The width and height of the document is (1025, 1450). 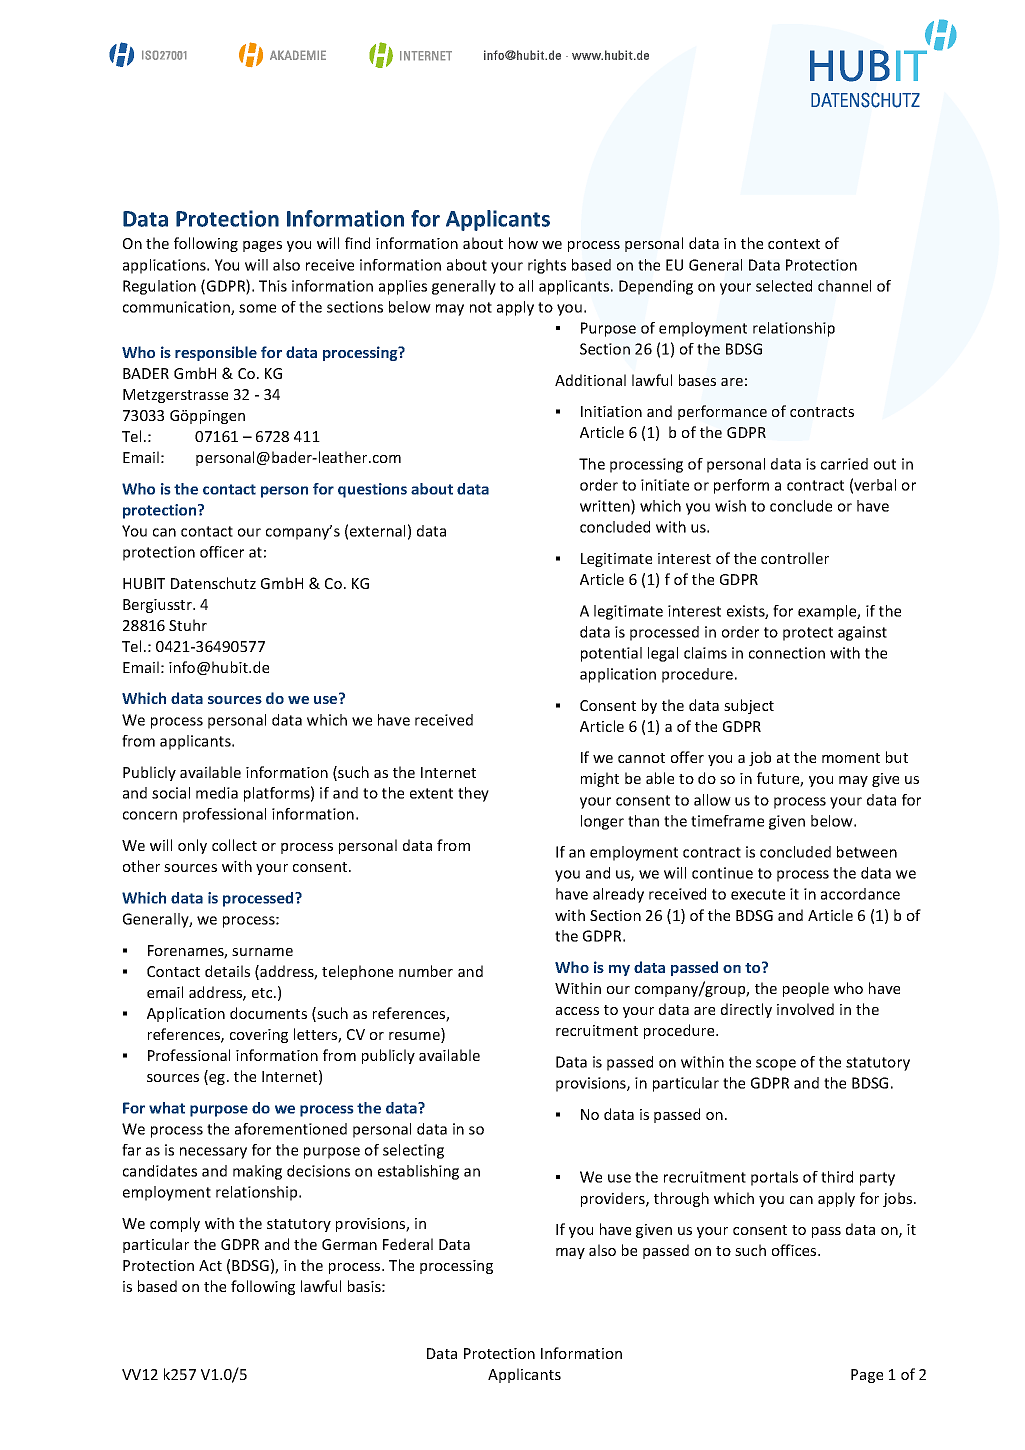 I want to click on moment, so click(x=851, y=758).
